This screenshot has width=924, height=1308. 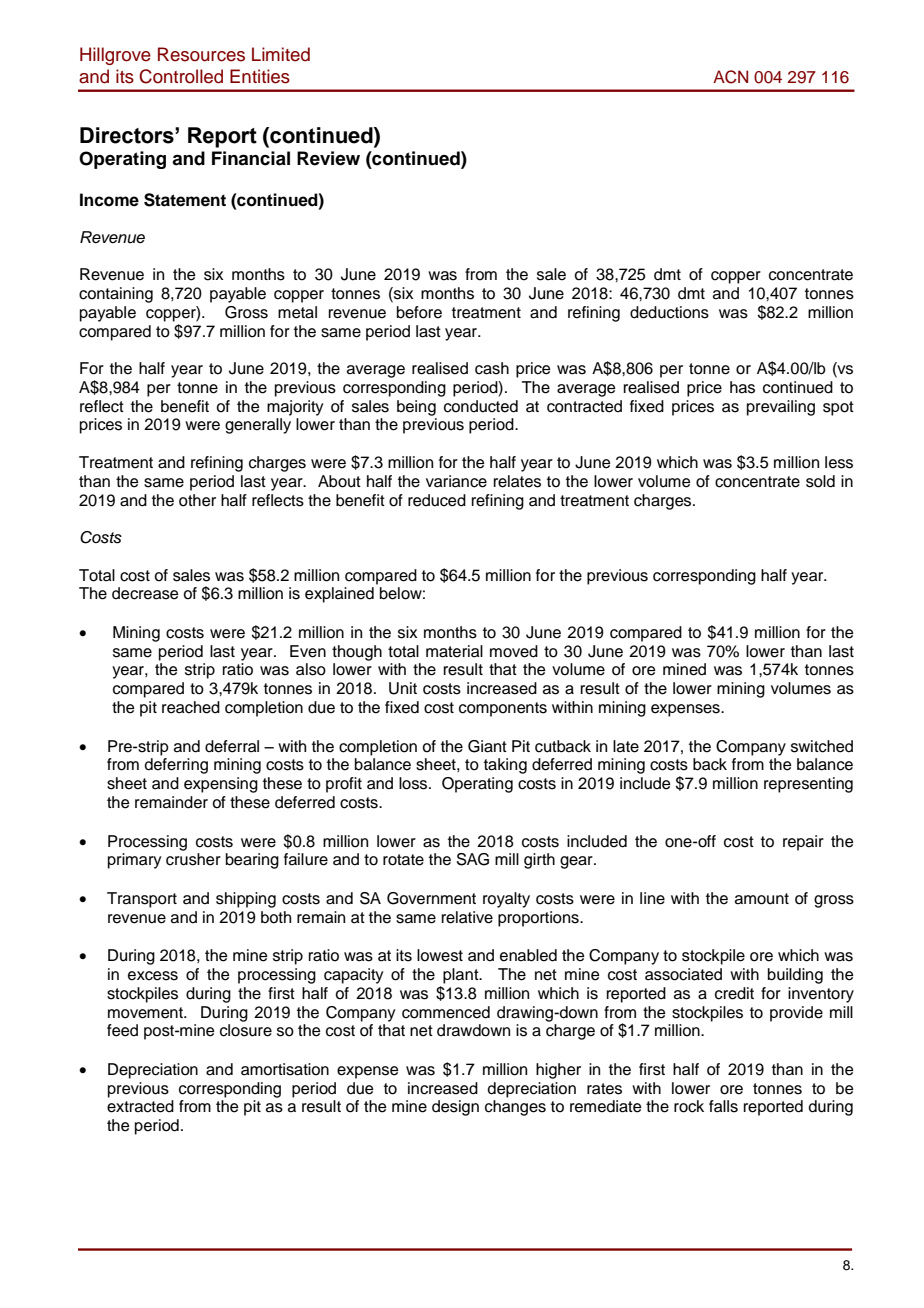 I want to click on has, so click(x=742, y=387).
